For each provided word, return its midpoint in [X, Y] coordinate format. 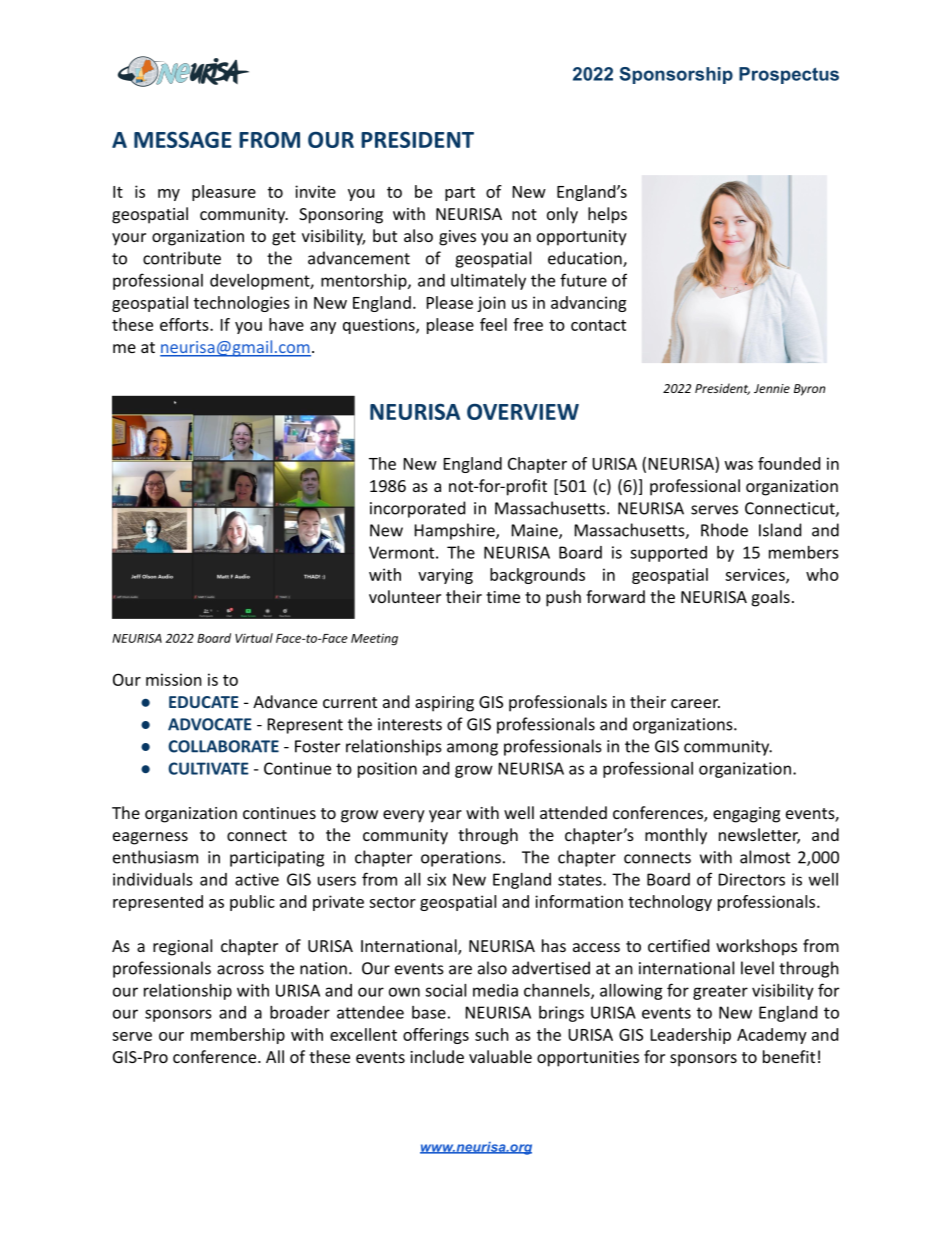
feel [493, 324]
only [562, 215]
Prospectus [789, 75]
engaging [746, 815]
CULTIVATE [208, 768]
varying [445, 576]
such [492, 1034]
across [240, 970]
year [445, 816]
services [756, 575]
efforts [185, 324]
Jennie [772, 388]
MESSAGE [183, 139]
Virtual [254, 638]
